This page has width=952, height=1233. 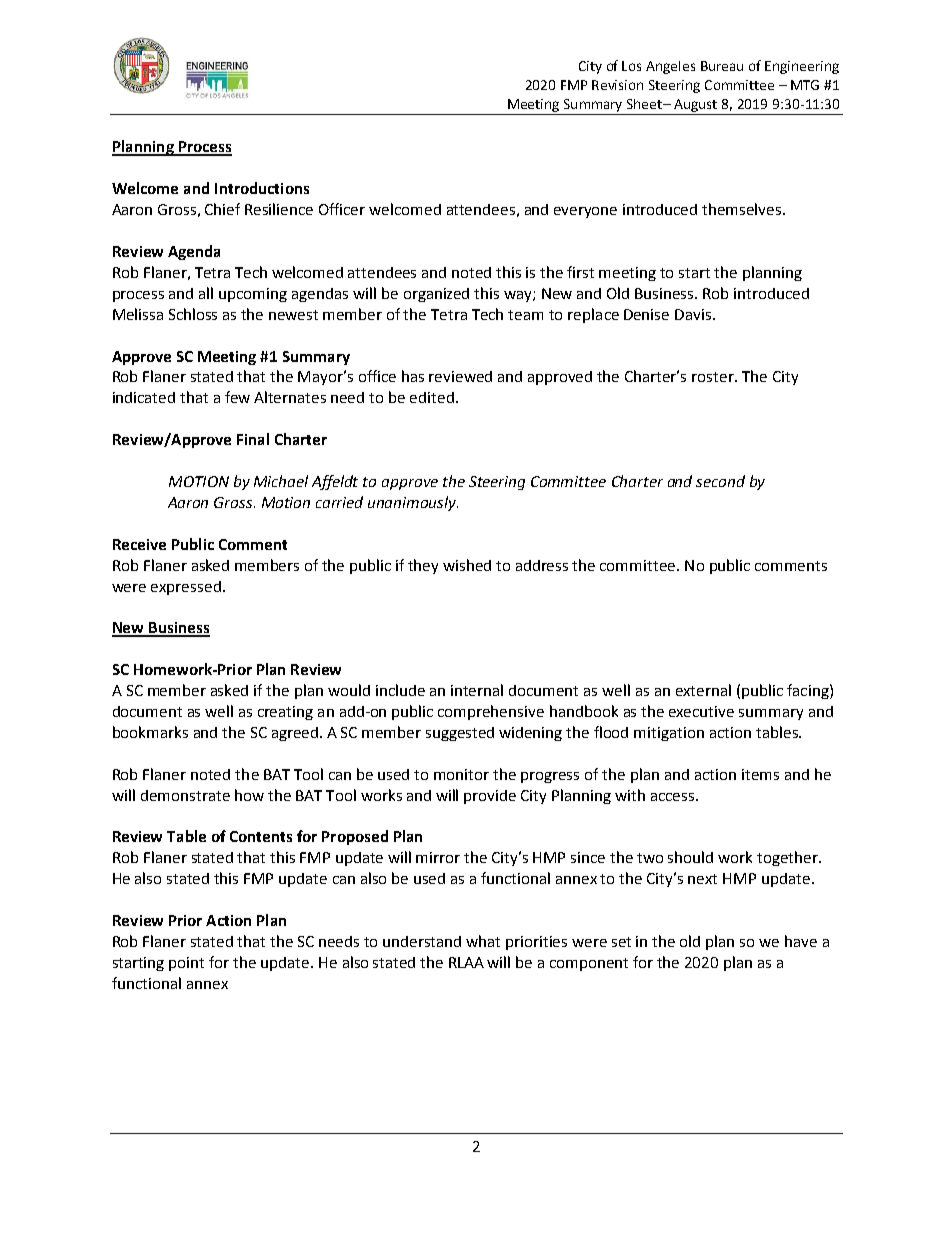 I want to click on expressed, so click(x=186, y=588).
